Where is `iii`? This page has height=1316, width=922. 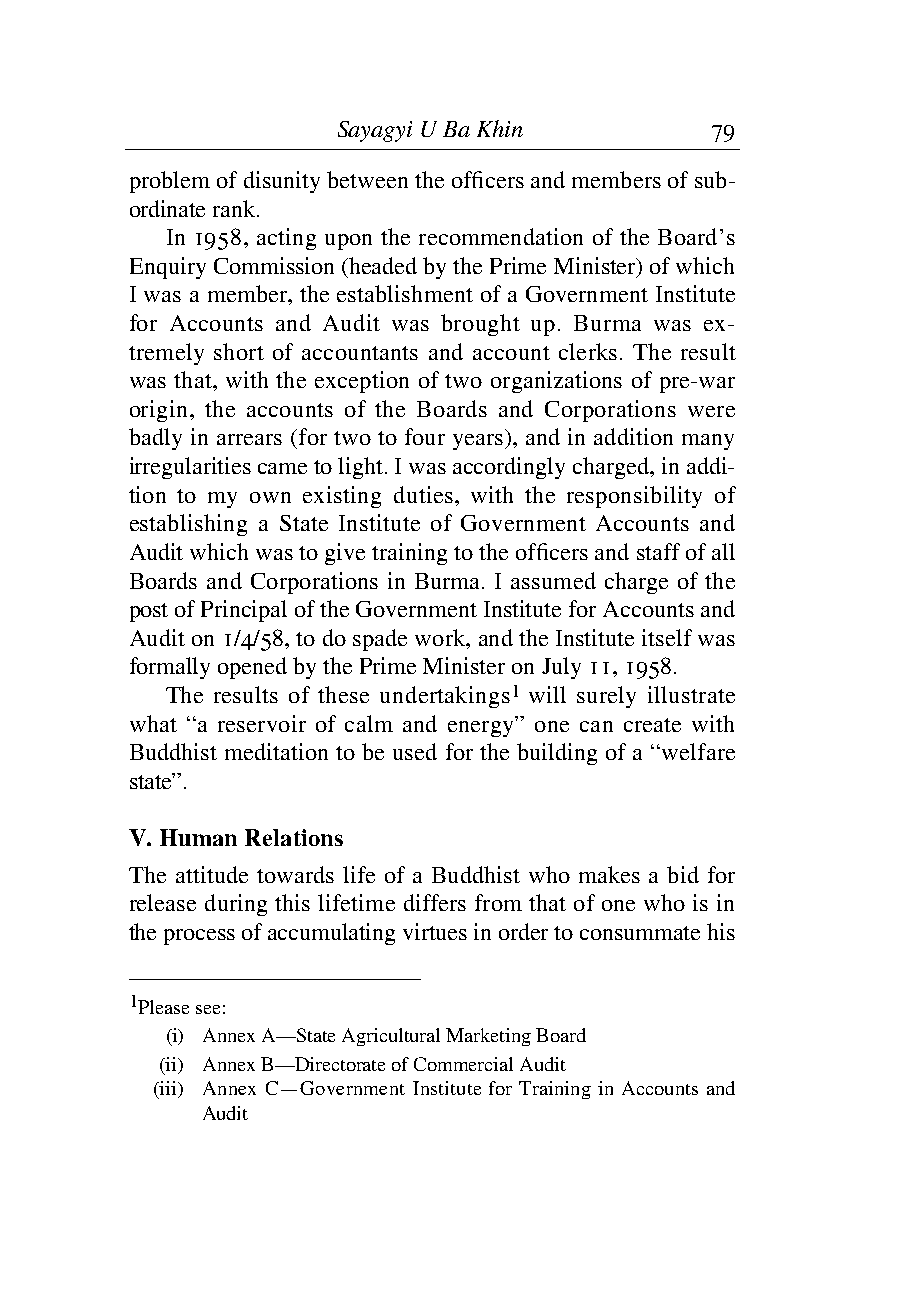 iii is located at coordinates (168, 1089).
